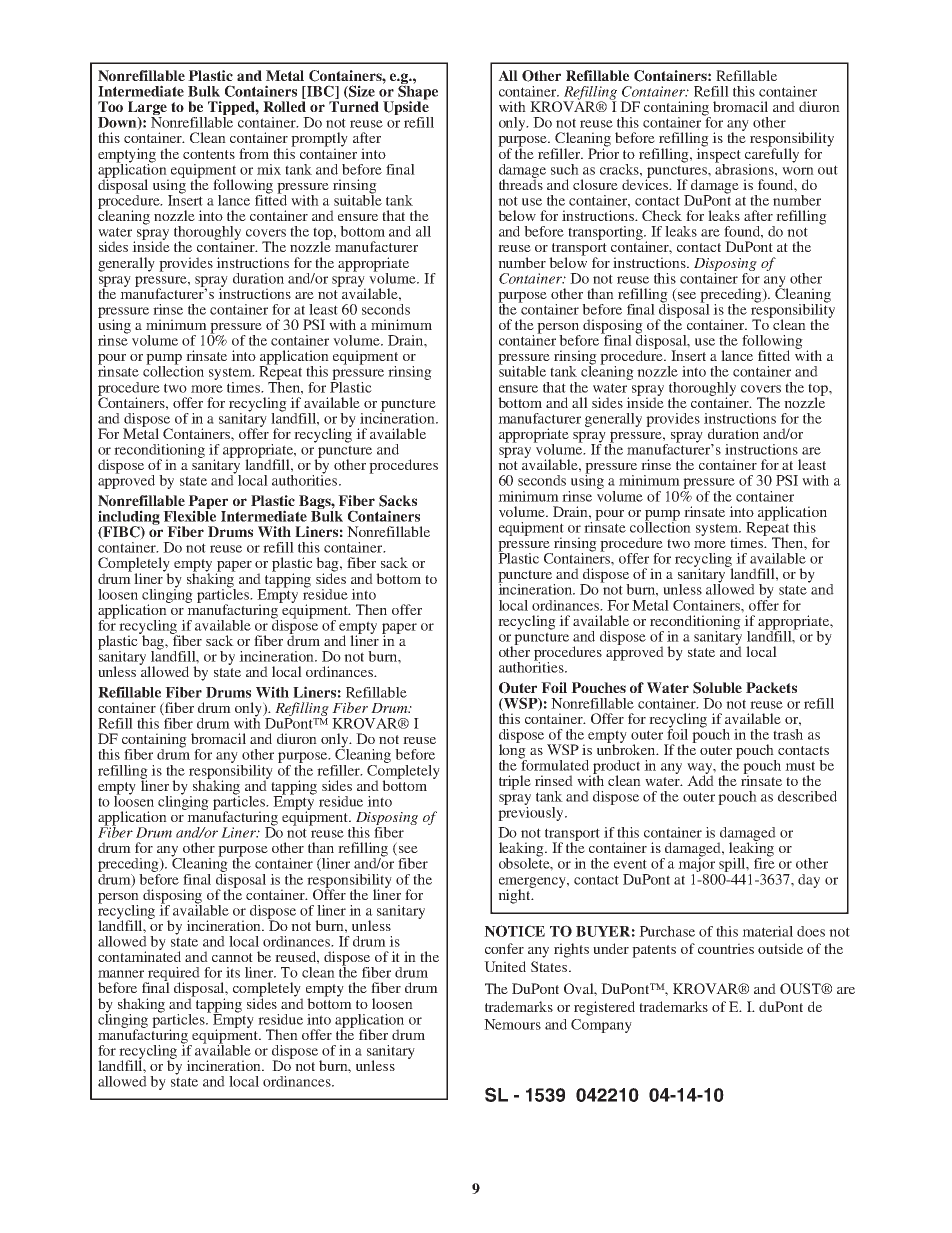 Image resolution: width=952 pixels, height=1233 pixels. What do you see at coordinates (129, 518) in the screenshot?
I see `including` at bounding box center [129, 518].
